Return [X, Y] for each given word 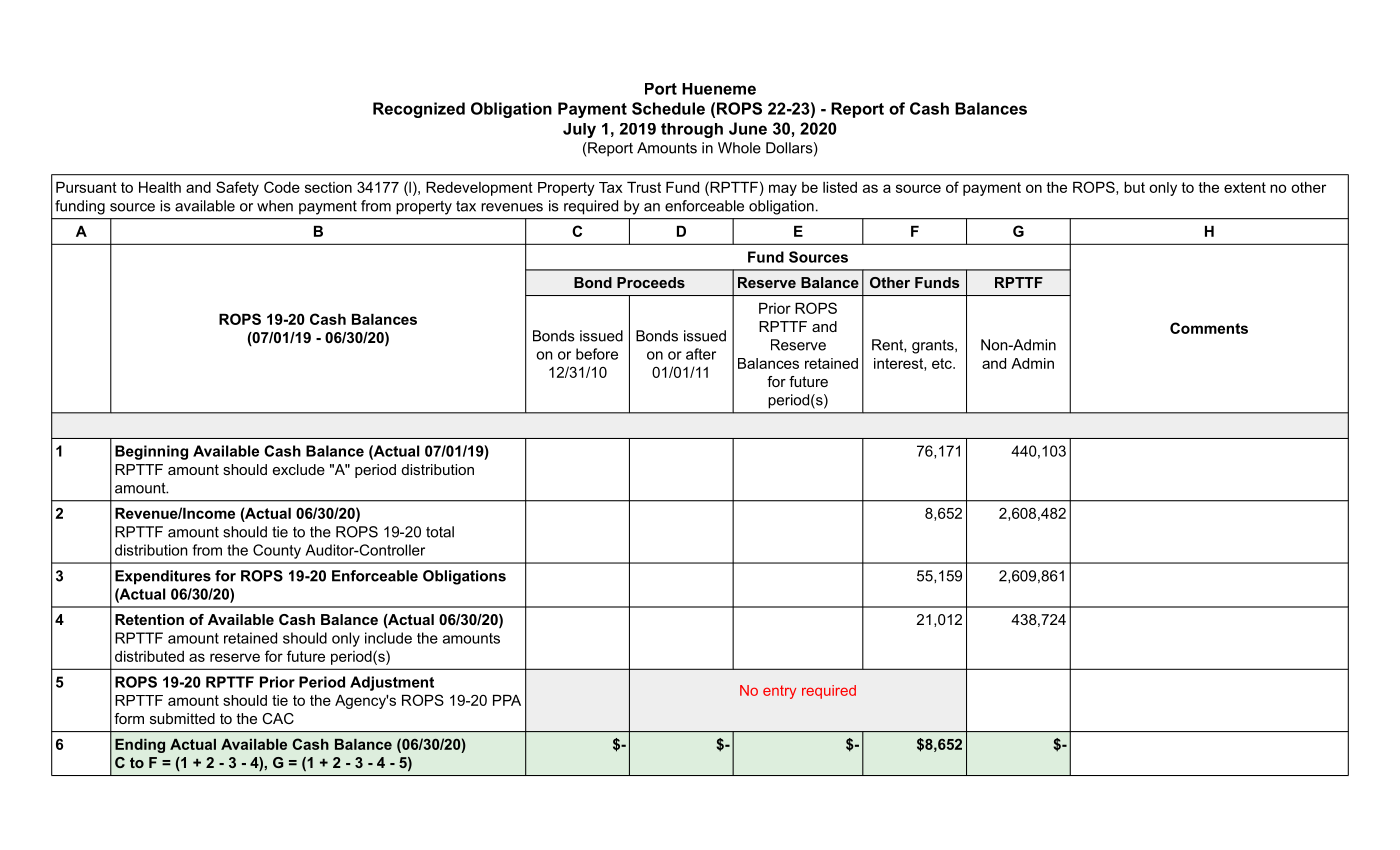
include [388, 638]
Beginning [151, 452]
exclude [299, 469]
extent [1245, 187]
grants [934, 347]
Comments [1209, 328]
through [692, 130]
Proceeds [651, 282]
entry [779, 692]
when [275, 206]
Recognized [419, 110]
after [701, 354]
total [440, 532]
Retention [149, 619]
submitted [182, 718]
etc [943, 363]
